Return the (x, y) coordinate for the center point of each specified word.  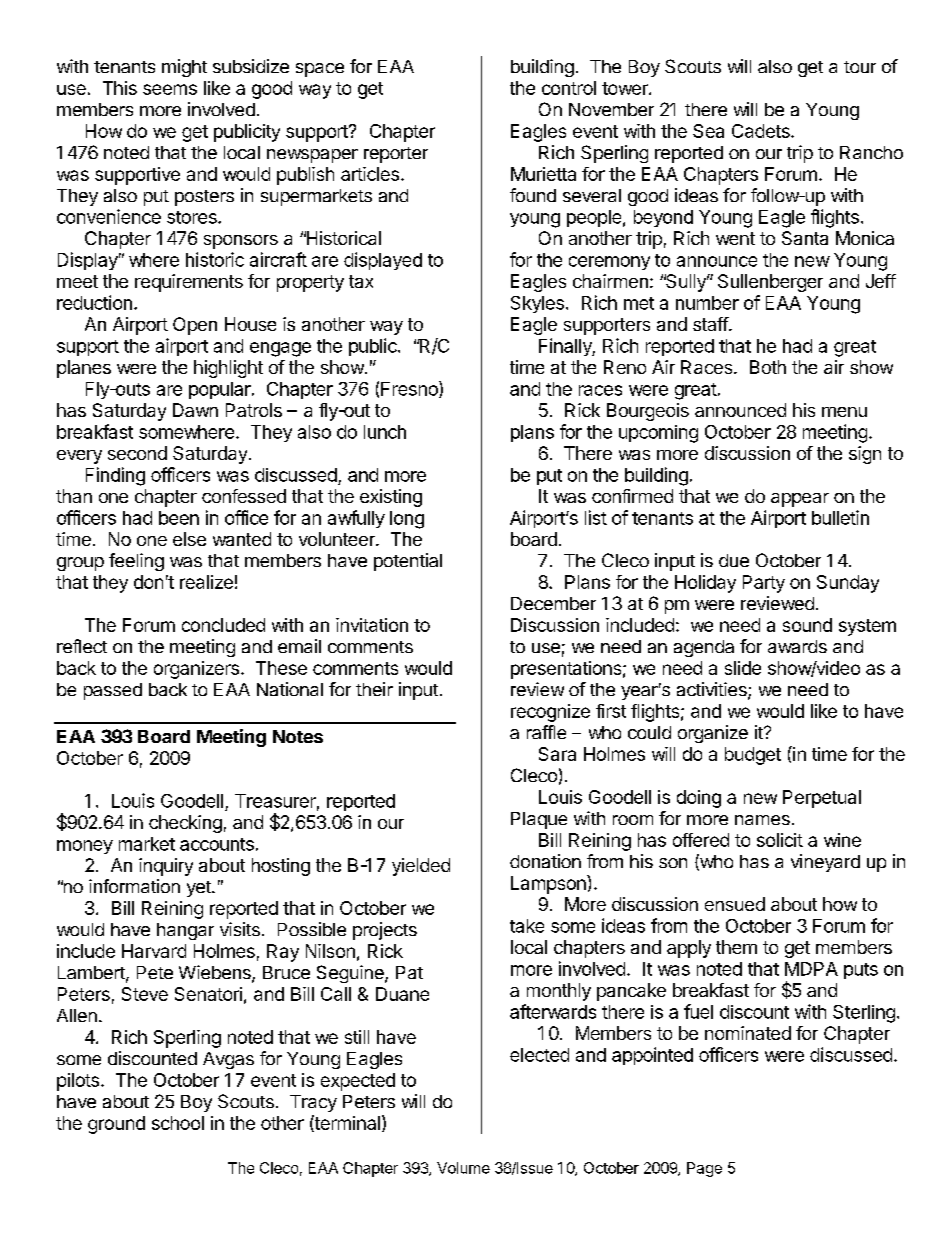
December (553, 603)
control (569, 88)
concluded (223, 625)
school (178, 1123)
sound (807, 625)
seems (170, 89)
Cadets (762, 131)
